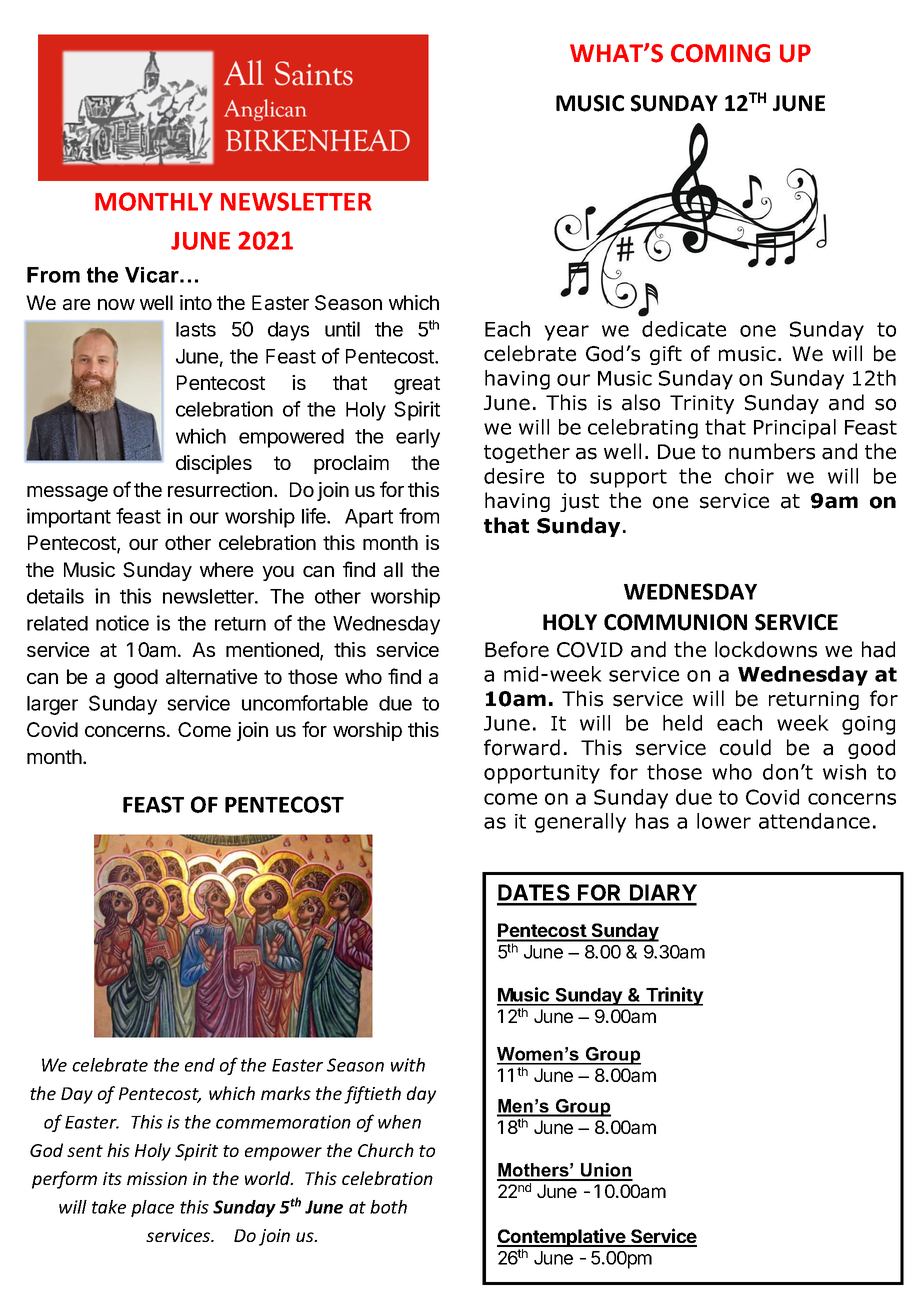  What do you see at coordinates (286, 1093) in the page?
I see `marks` at bounding box center [286, 1093].
